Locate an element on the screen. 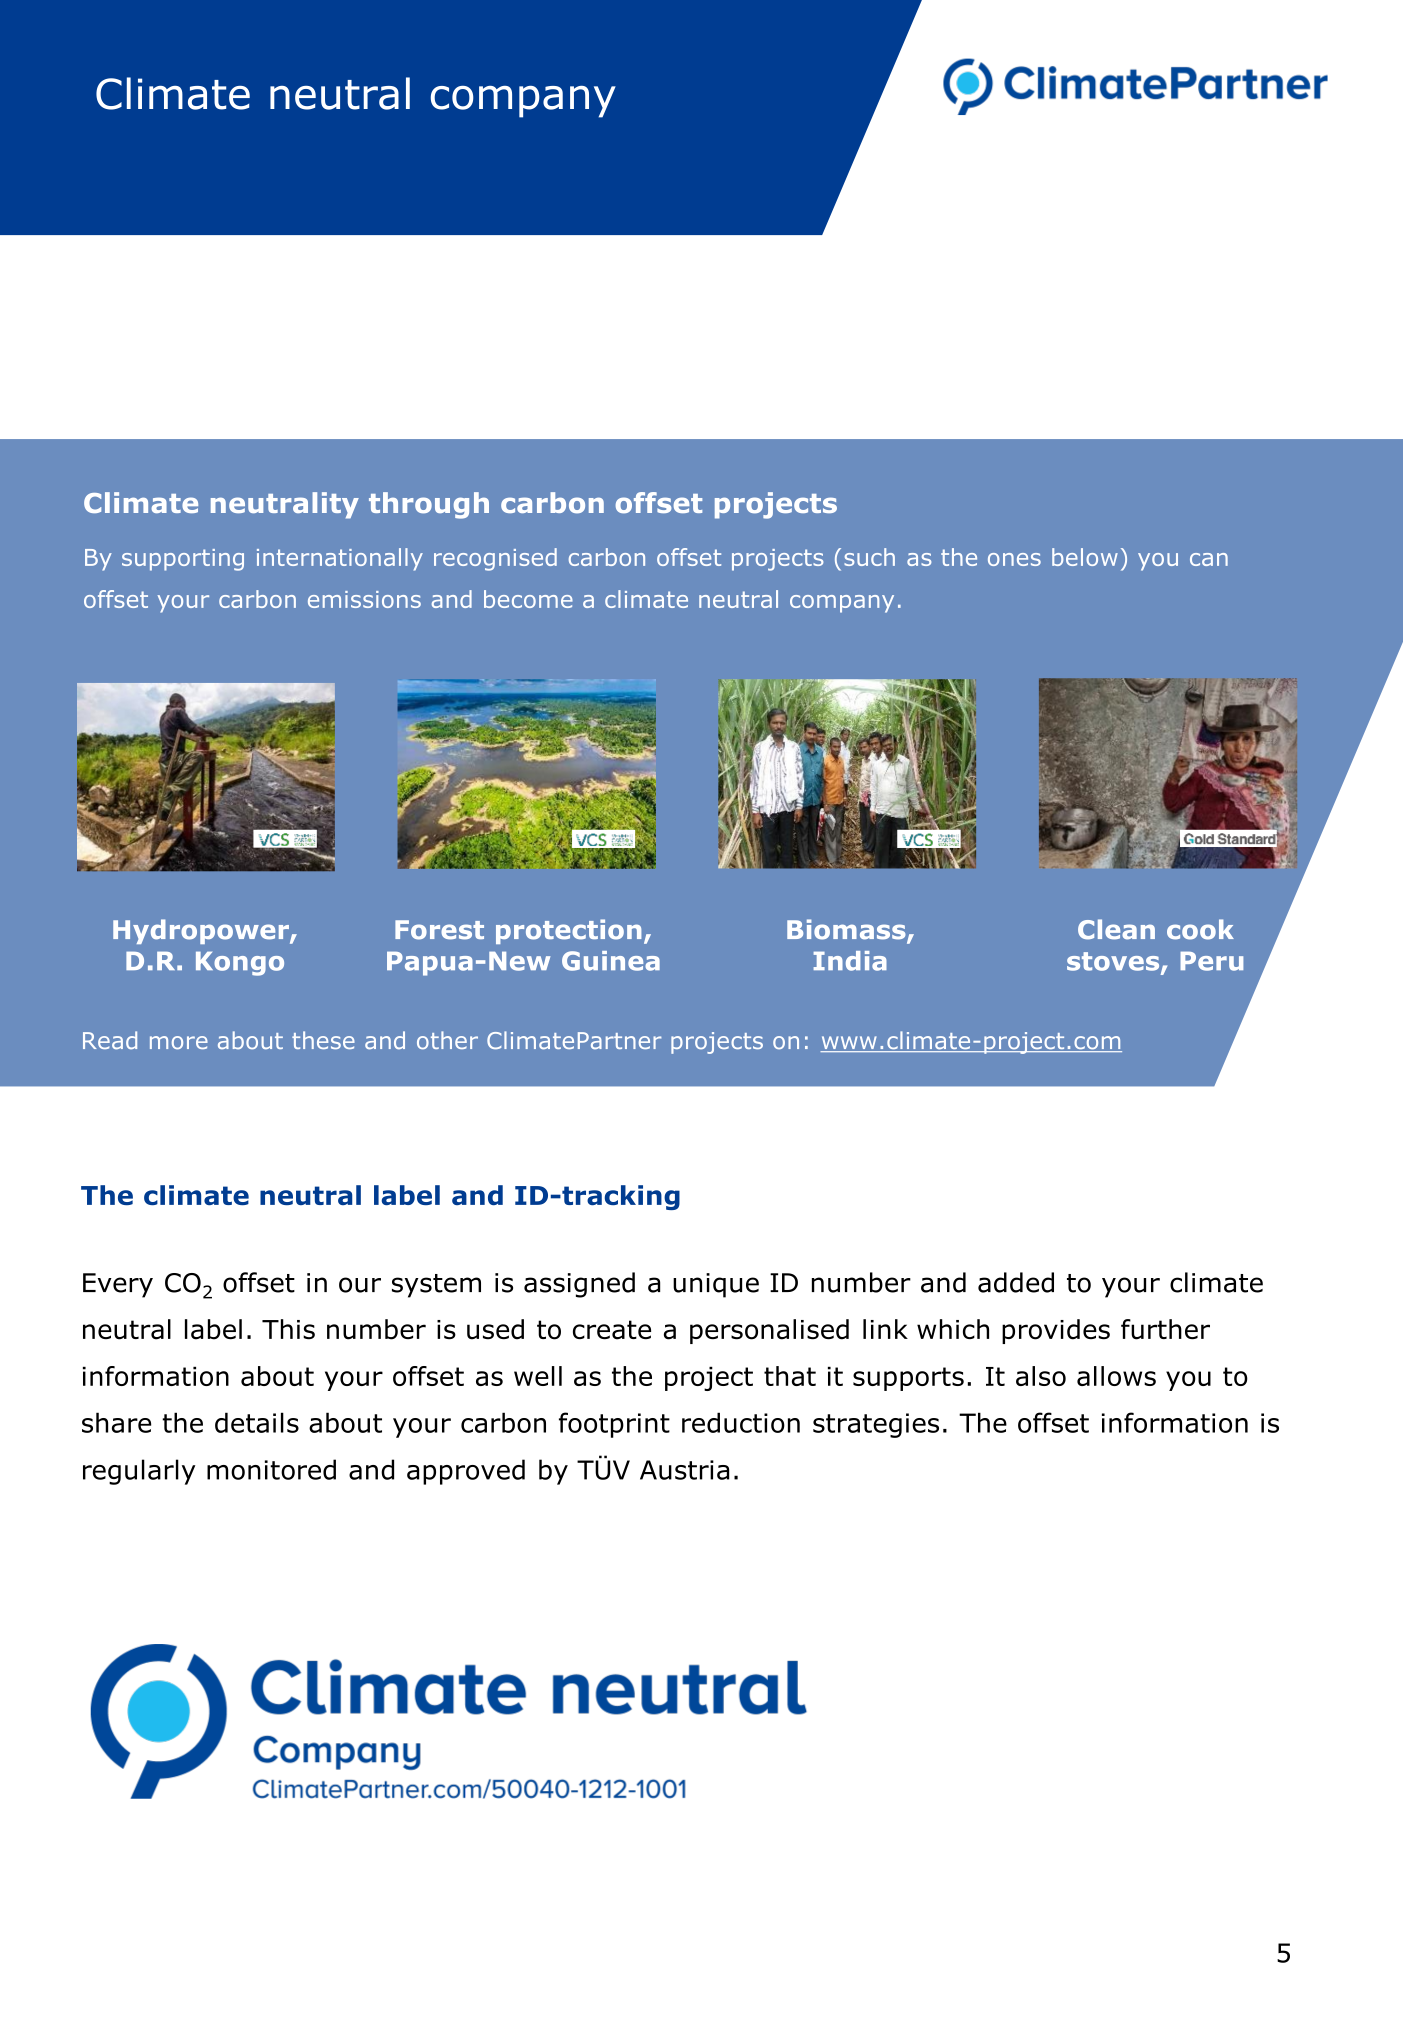  supporting is located at coordinates (183, 560).
